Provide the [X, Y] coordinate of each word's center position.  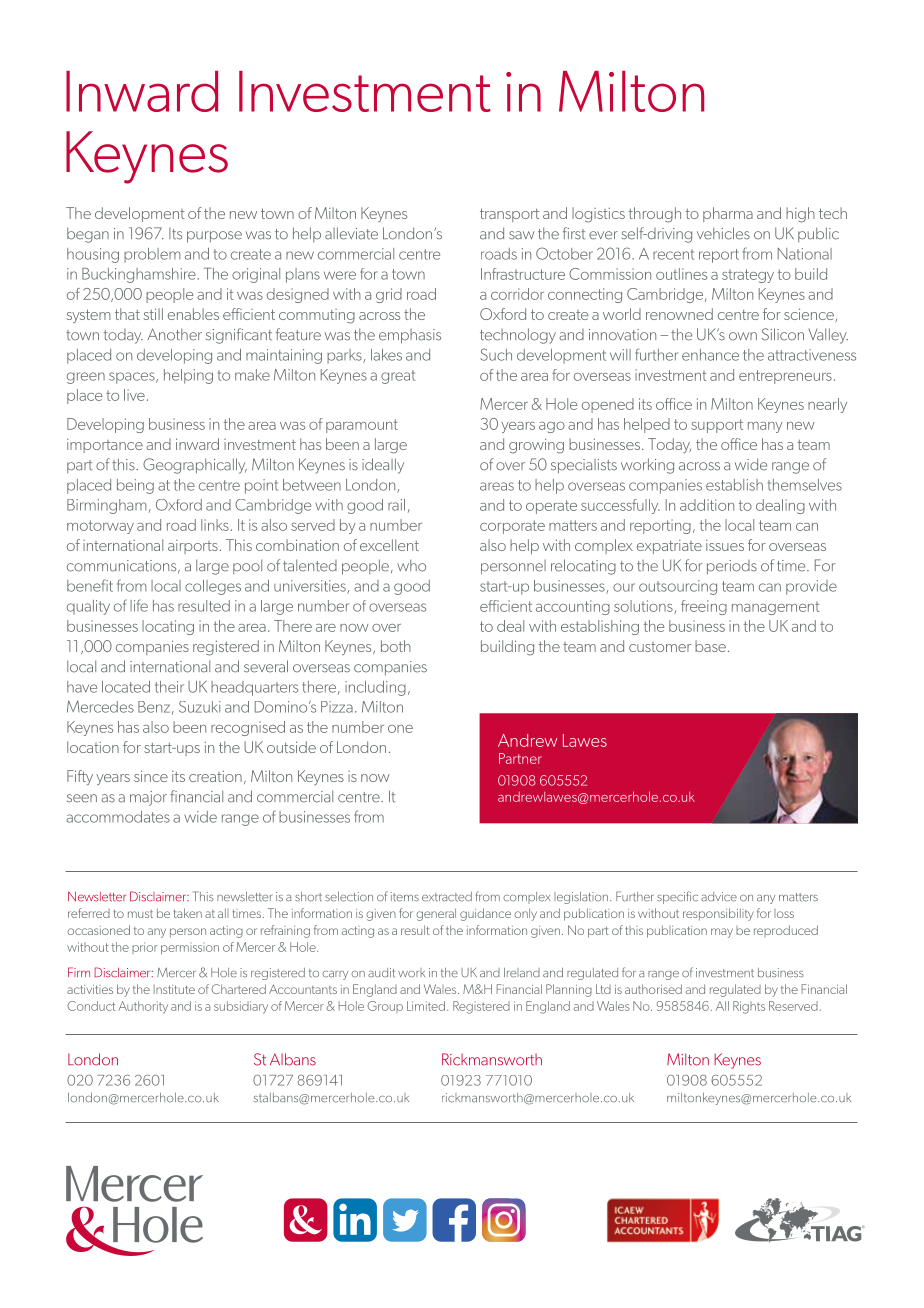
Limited [426, 1006]
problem [152, 255]
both [396, 646]
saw [521, 235]
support [717, 426]
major [148, 798]
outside [291, 747]
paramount [362, 426]
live [134, 395]
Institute [174, 989]
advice [719, 897]
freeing [704, 607]
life [139, 605]
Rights [749, 1007]
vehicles [723, 233]
